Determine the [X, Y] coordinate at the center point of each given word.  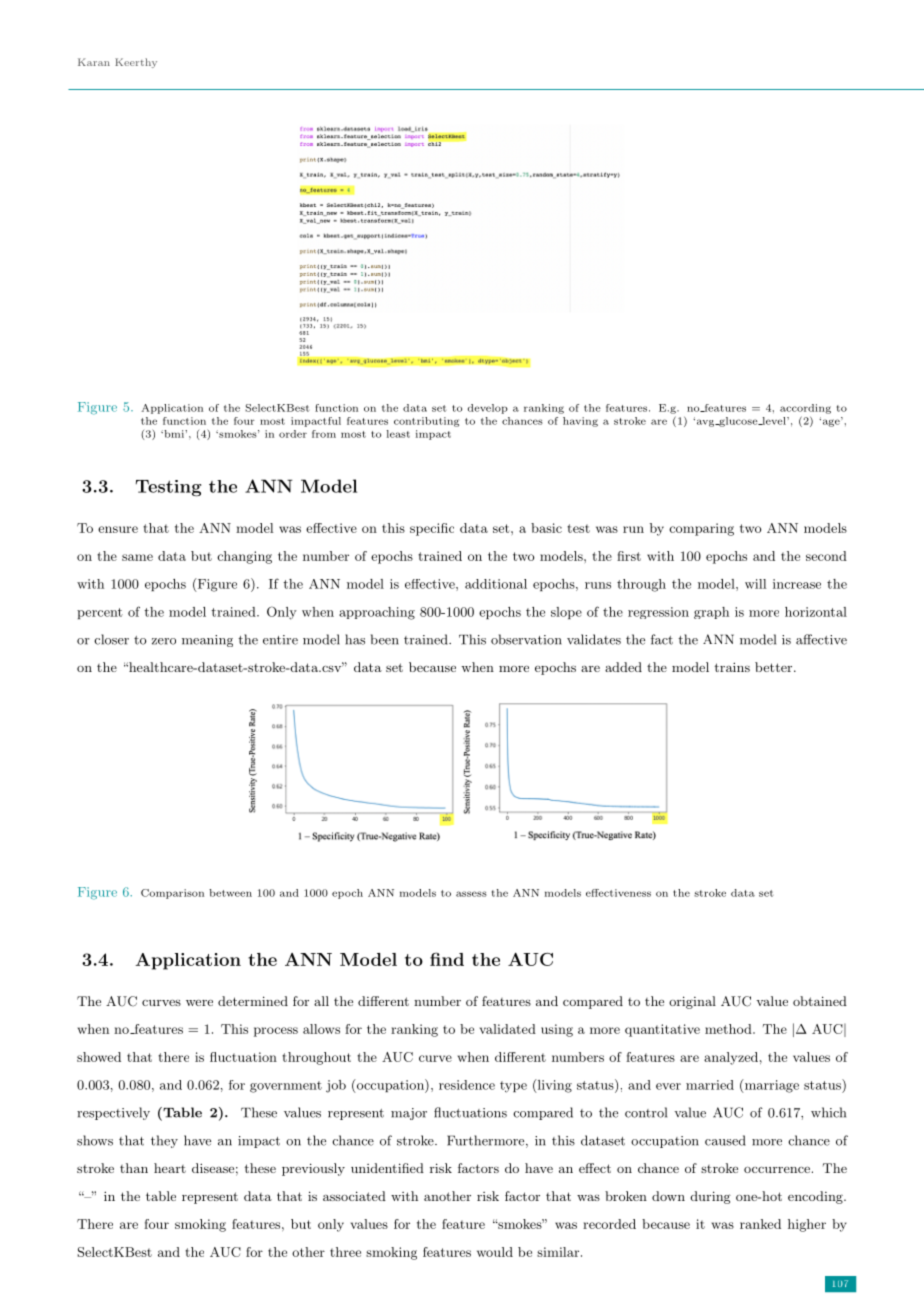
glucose [738, 422]
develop [488, 409]
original [692, 1002]
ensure [118, 529]
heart [170, 1168]
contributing [426, 422]
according [805, 409]
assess [471, 894]
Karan [94, 62]
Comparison [172, 894]
